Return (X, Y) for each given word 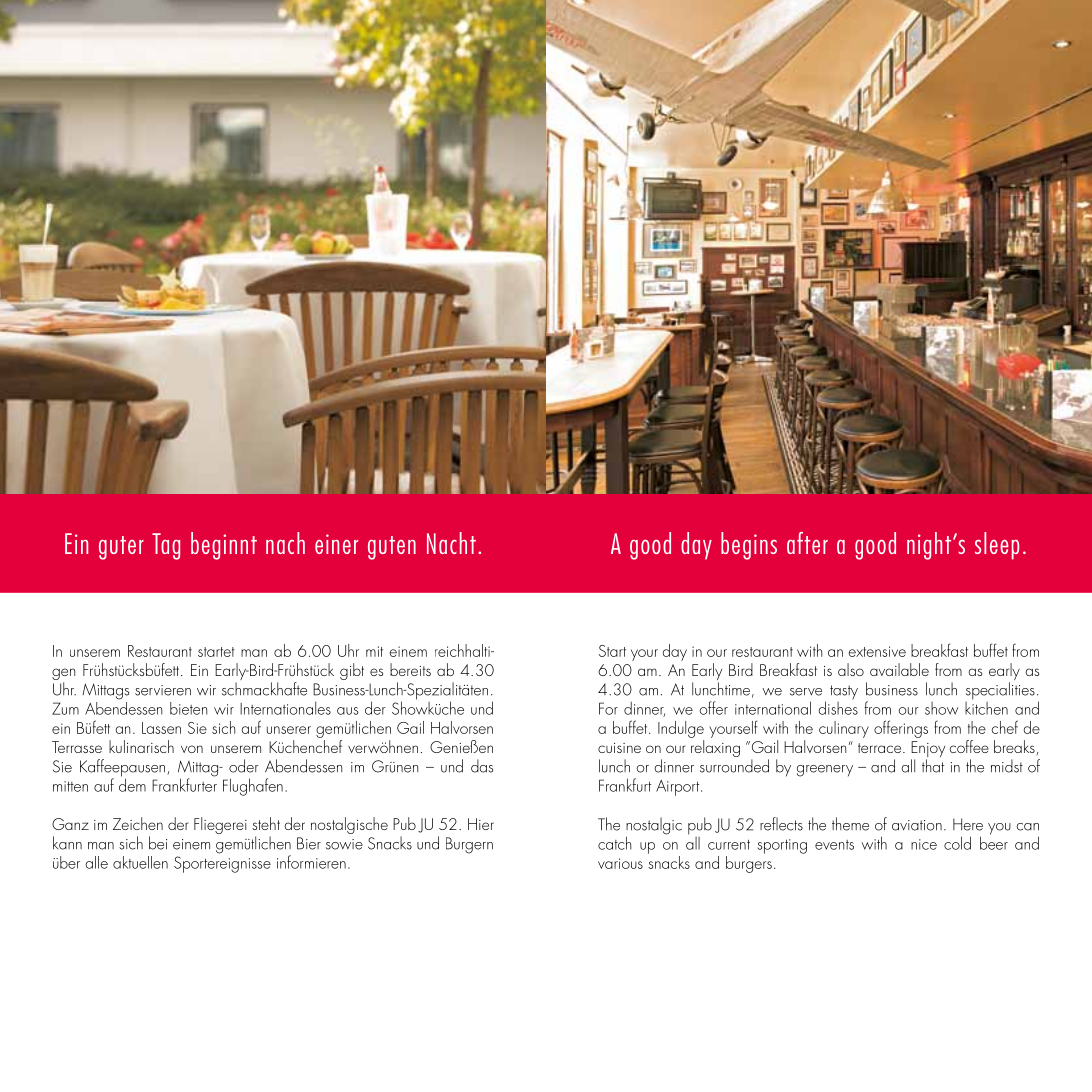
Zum (65, 708)
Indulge (681, 729)
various (620, 863)
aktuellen (140, 862)
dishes (838, 707)
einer (336, 544)
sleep (997, 546)
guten (392, 548)
